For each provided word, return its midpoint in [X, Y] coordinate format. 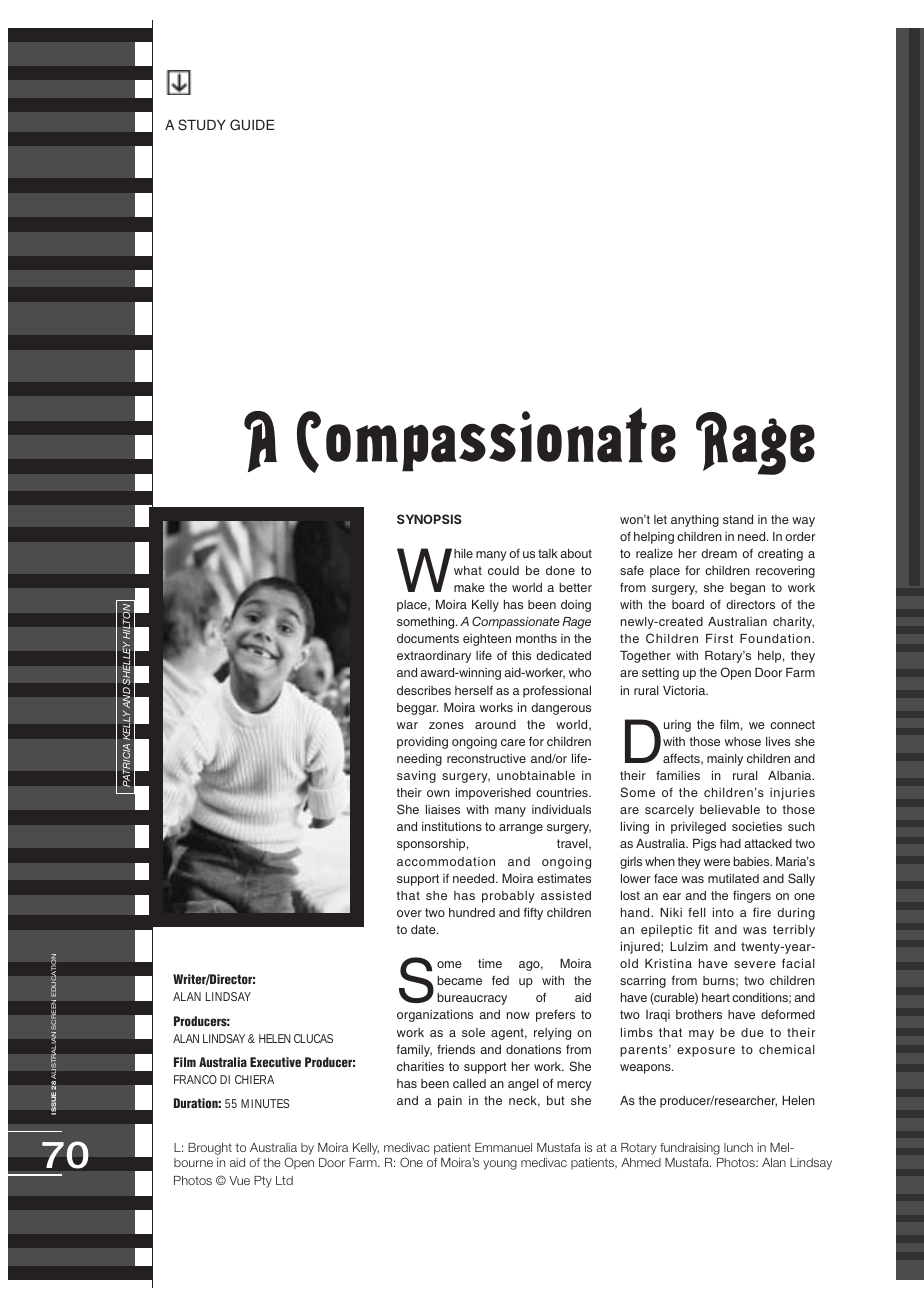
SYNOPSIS [429, 519]
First [719, 638]
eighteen [487, 640]
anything [695, 521]
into [723, 912]
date [424, 929]
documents [428, 638]
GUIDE [252, 124]
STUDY [202, 125]
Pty [263, 1182]
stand [738, 519]
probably [508, 897]
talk [548, 553]
